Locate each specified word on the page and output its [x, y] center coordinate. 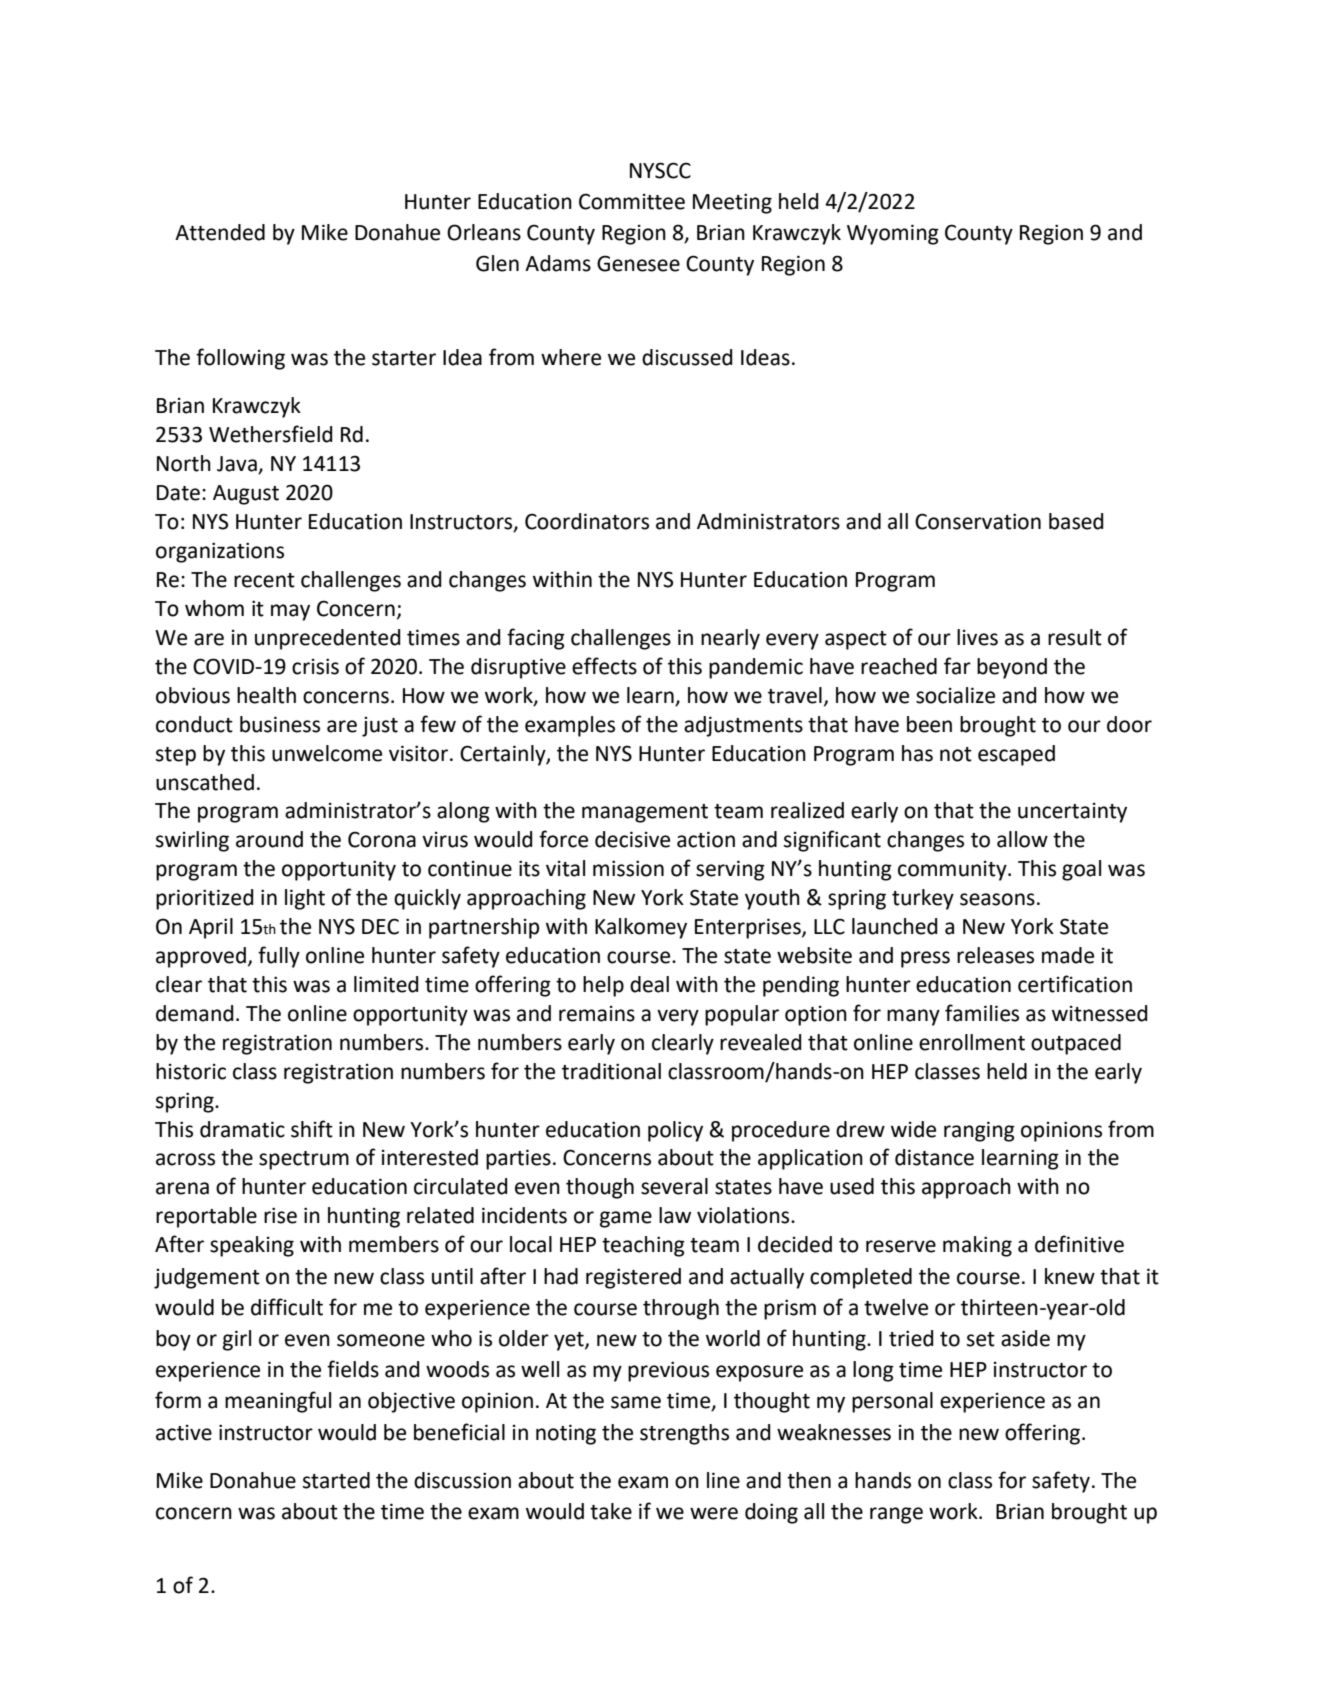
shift [312, 1129]
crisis [315, 666]
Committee [632, 201]
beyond [1012, 668]
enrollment [972, 1042]
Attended [220, 232]
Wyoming [893, 234]
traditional [611, 1071]
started [336, 1480]
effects [604, 666]
